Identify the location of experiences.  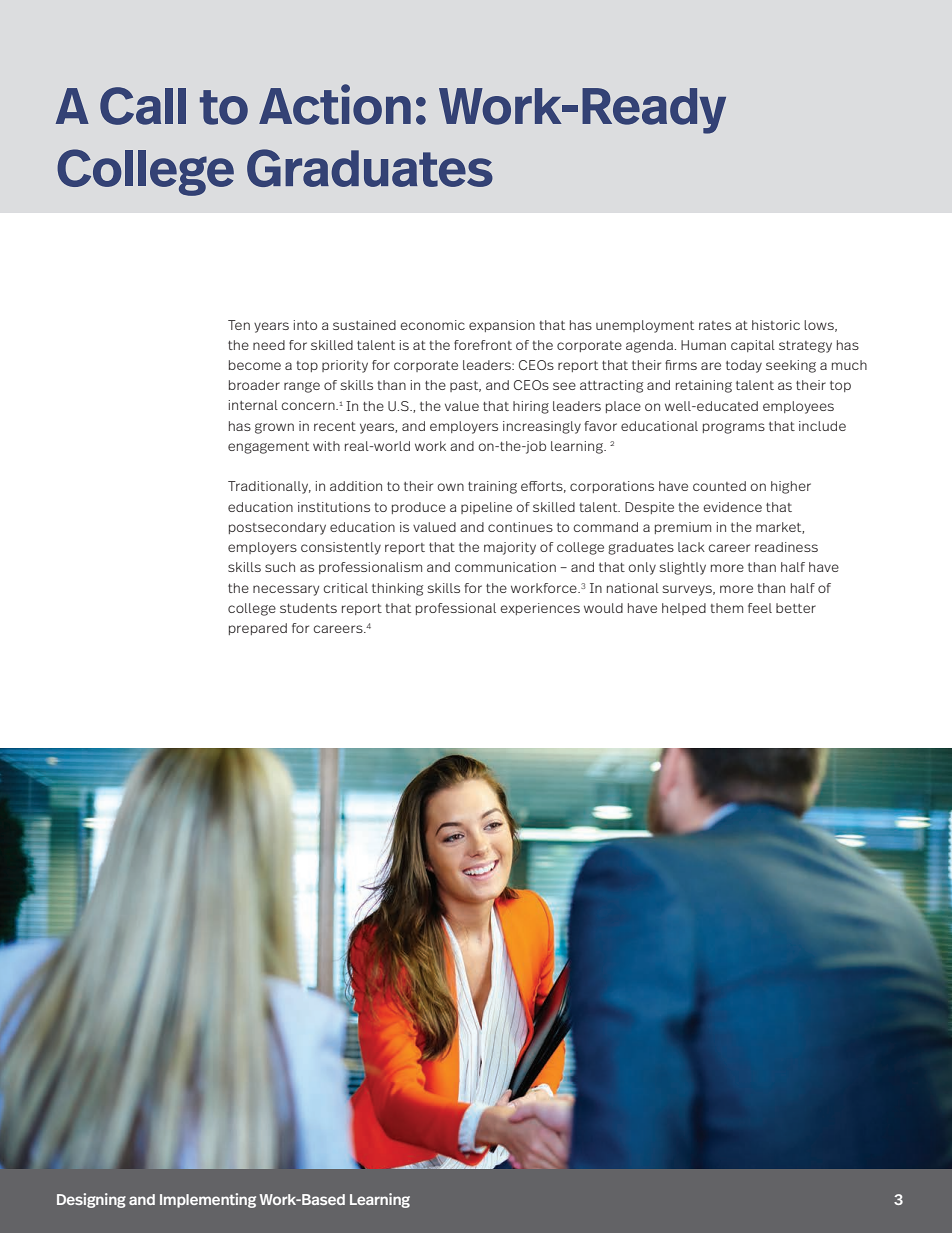
(540, 609).
